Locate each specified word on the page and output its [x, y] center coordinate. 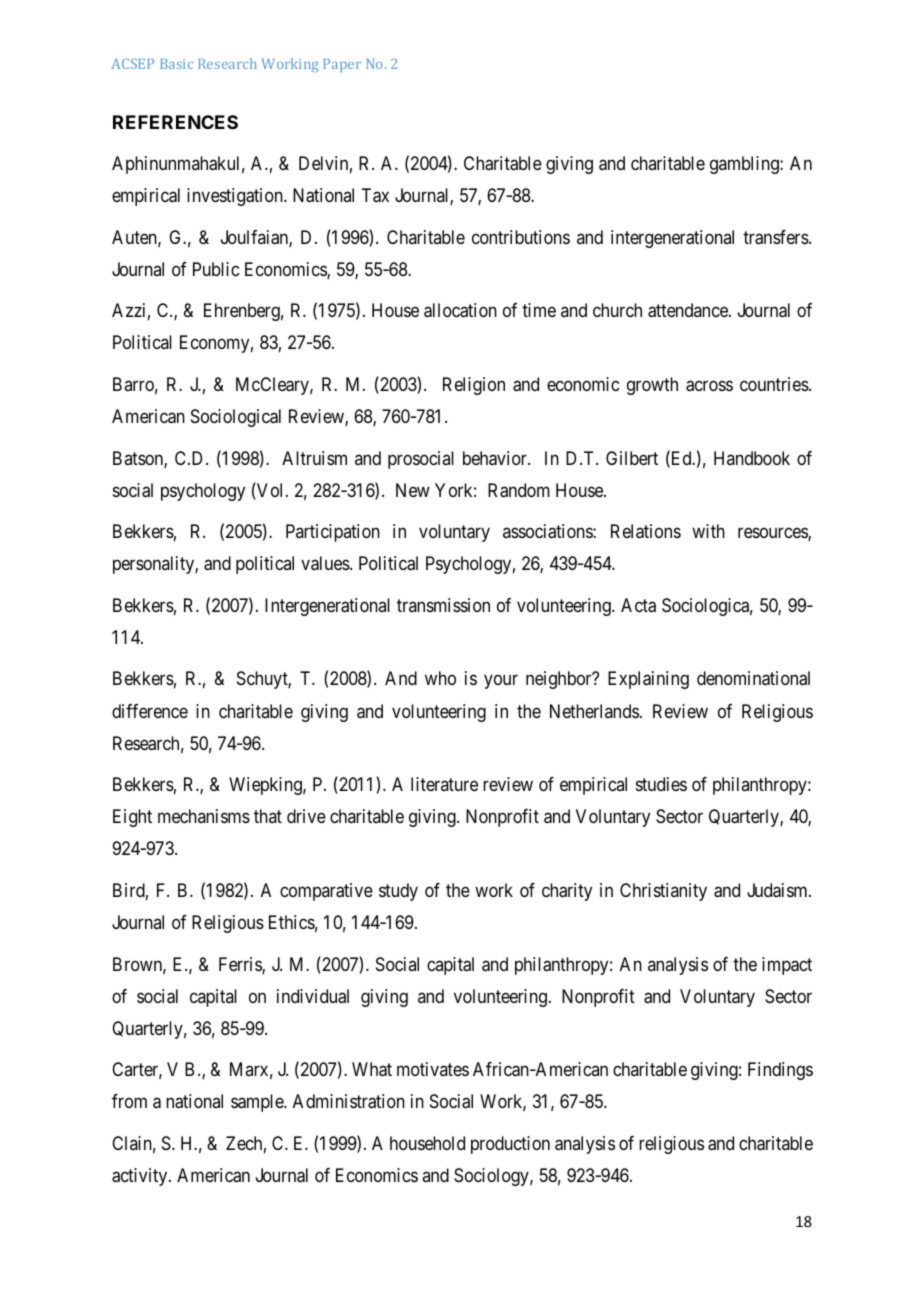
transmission [443, 605]
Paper [342, 65]
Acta [638, 605]
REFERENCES [175, 122]
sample [258, 1103]
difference [150, 711]
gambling [745, 165]
